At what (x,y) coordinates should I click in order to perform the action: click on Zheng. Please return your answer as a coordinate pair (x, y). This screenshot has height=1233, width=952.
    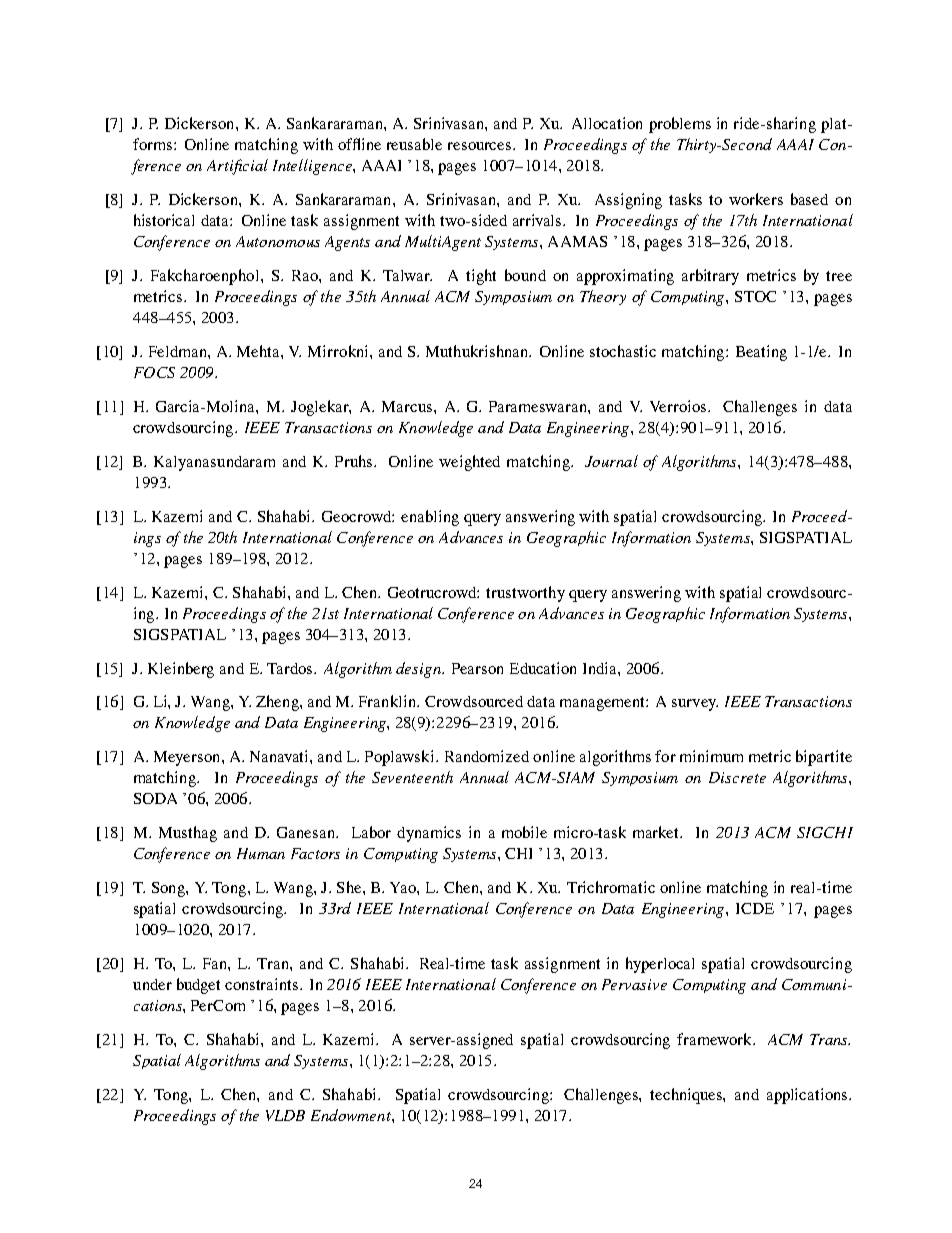
    Looking at the image, I should click on (278, 703).
